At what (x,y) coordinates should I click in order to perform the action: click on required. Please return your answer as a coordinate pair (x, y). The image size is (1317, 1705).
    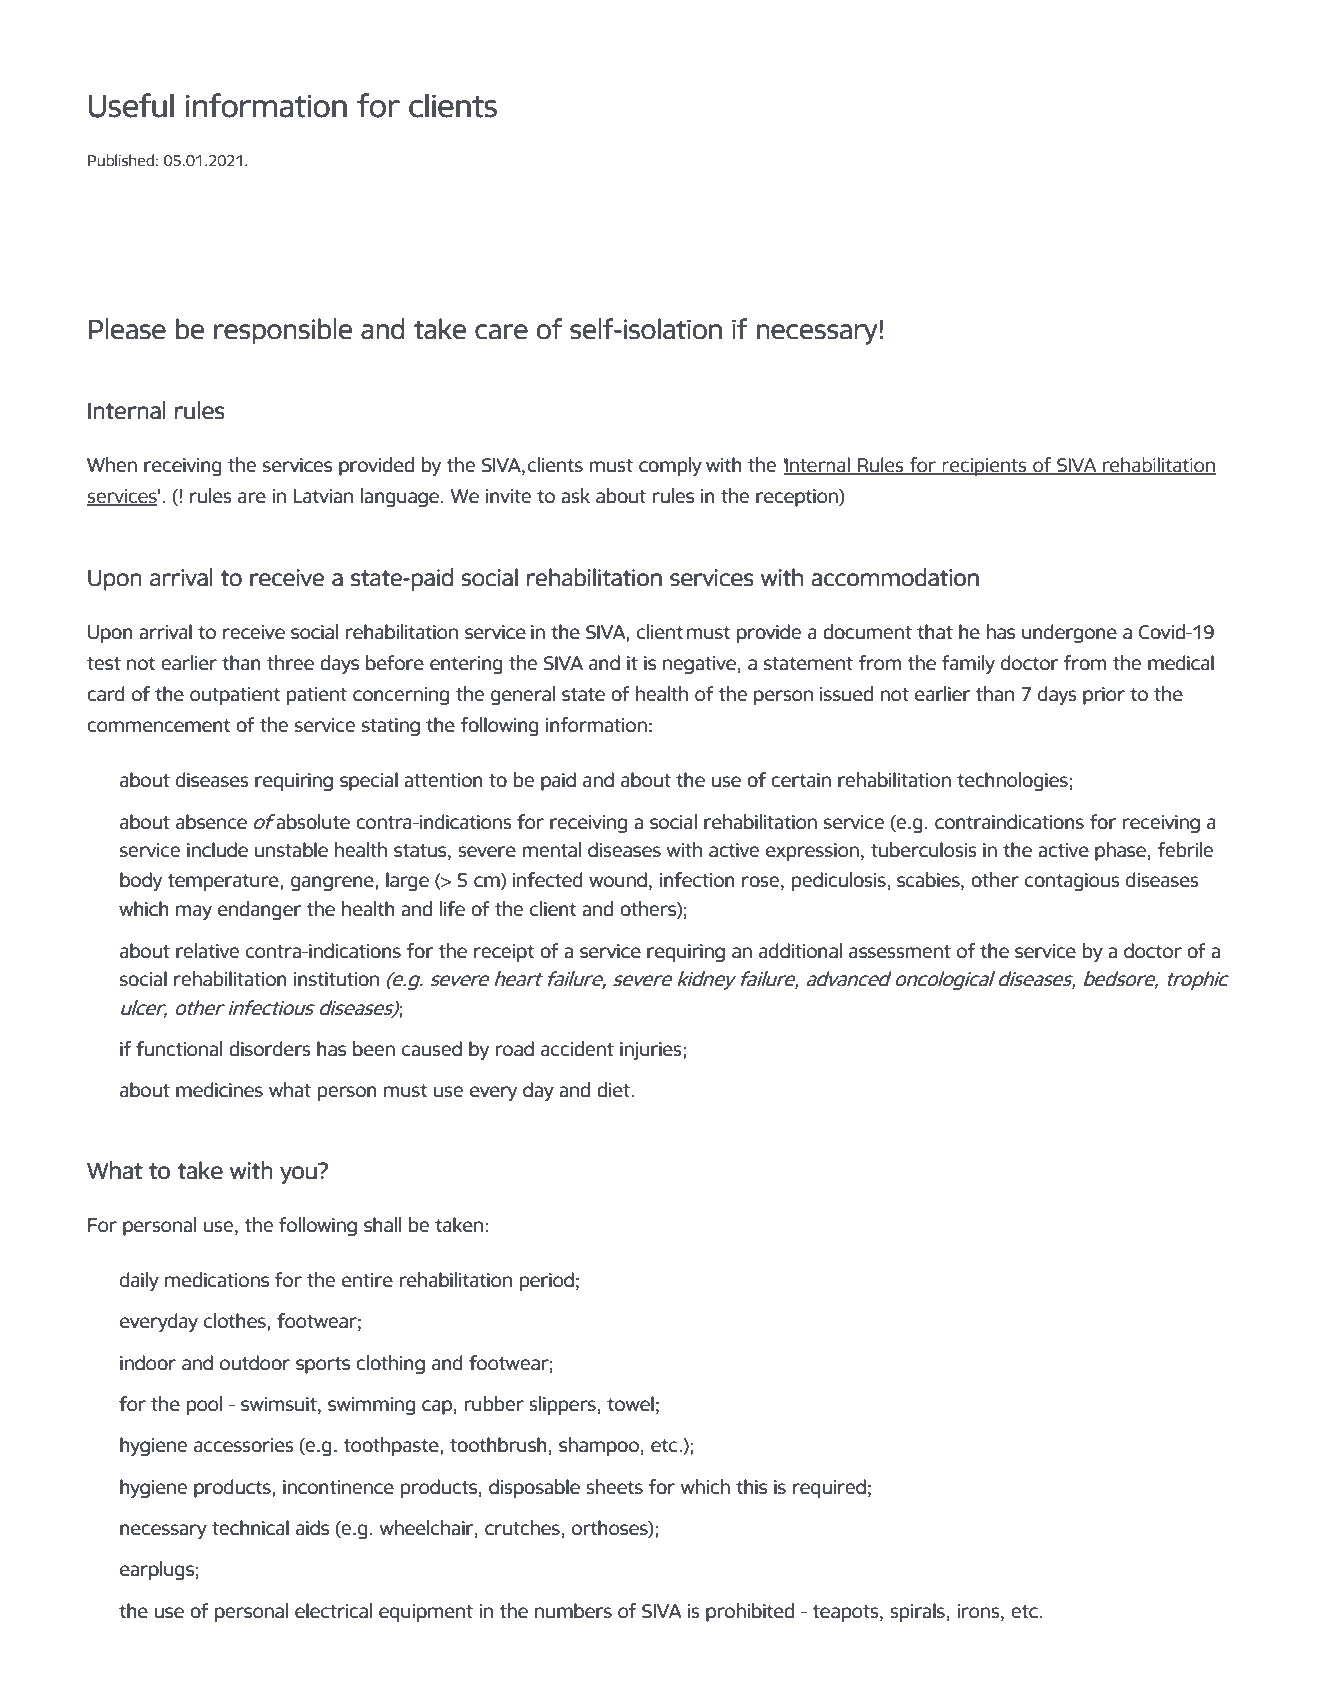
    Looking at the image, I should click on (829, 1488).
